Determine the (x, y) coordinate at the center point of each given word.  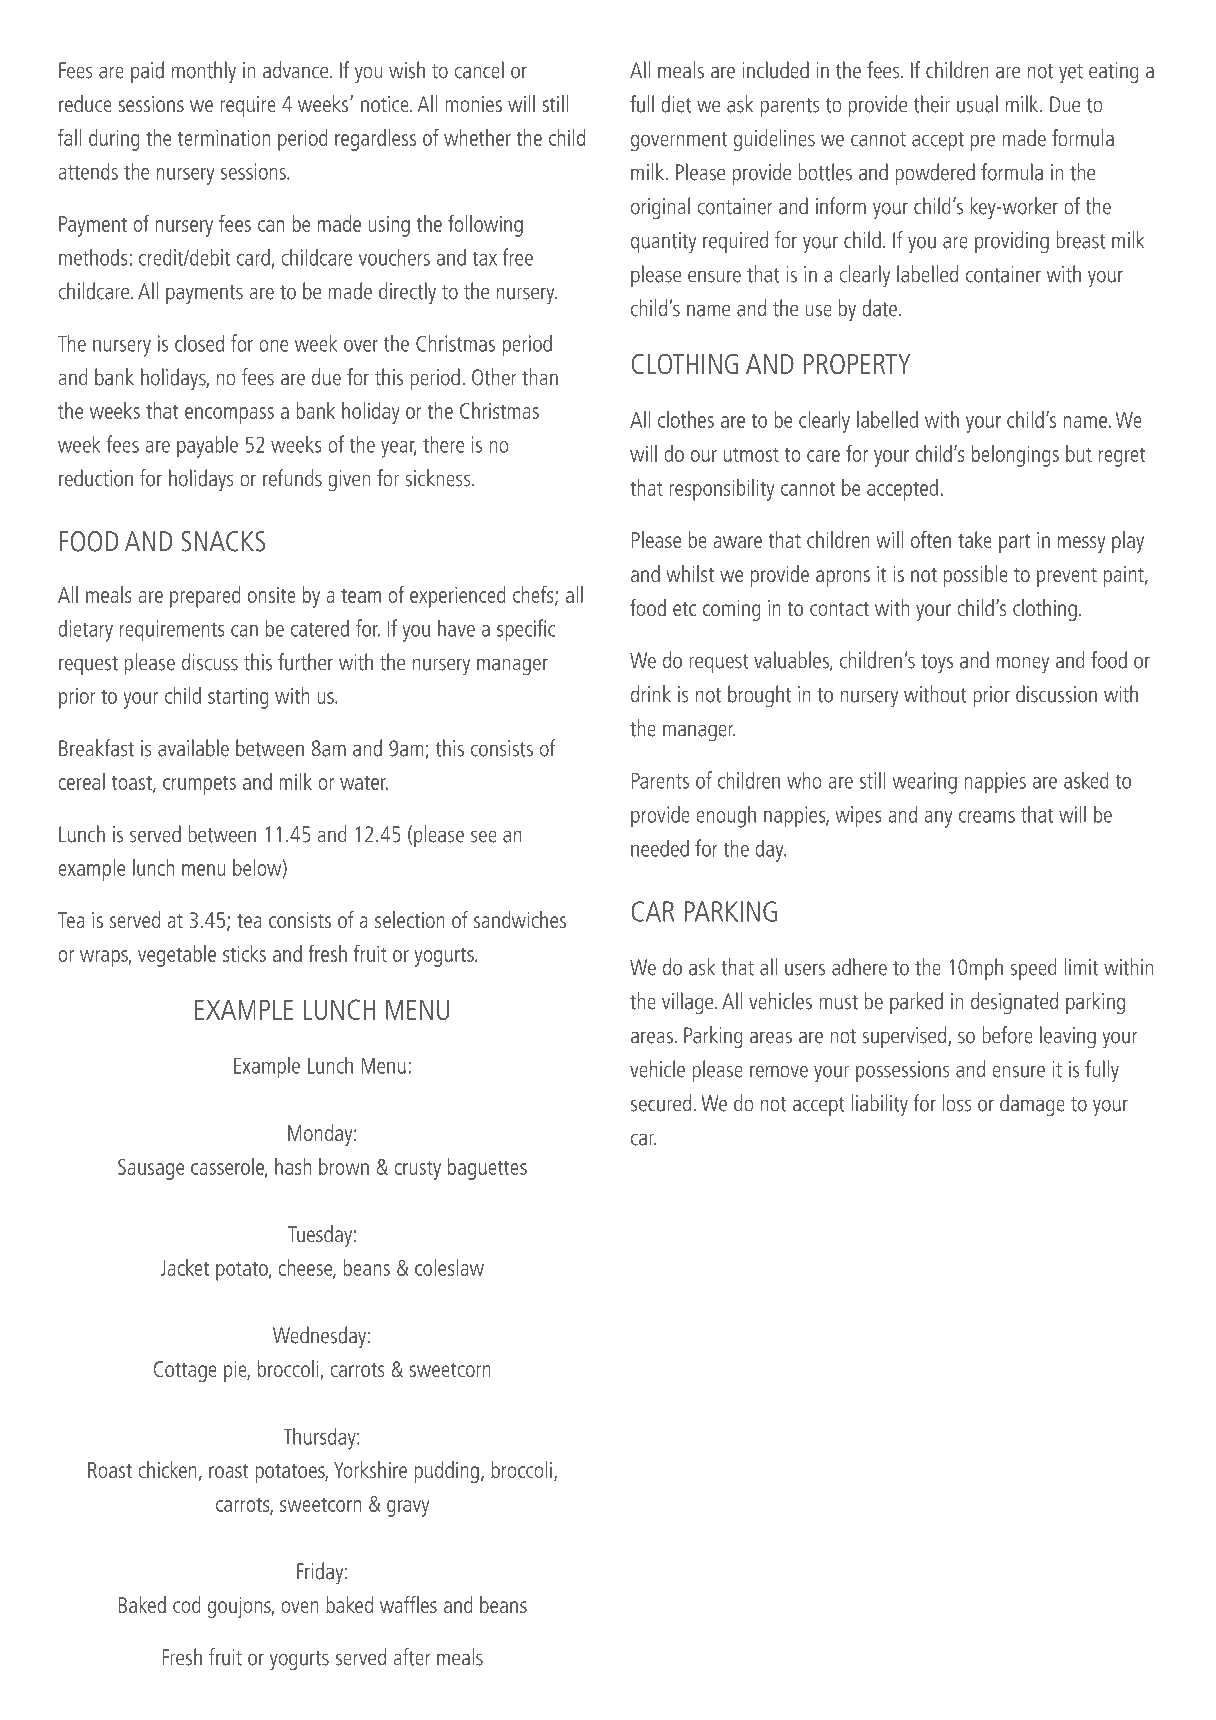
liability (880, 1105)
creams (987, 817)
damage (1032, 1105)
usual (977, 104)
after (412, 1657)
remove (779, 1071)
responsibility (721, 490)
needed (660, 848)
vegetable (177, 956)
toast (133, 784)
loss (957, 1103)
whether (477, 137)
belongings (1015, 456)
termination (224, 137)
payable (207, 446)
